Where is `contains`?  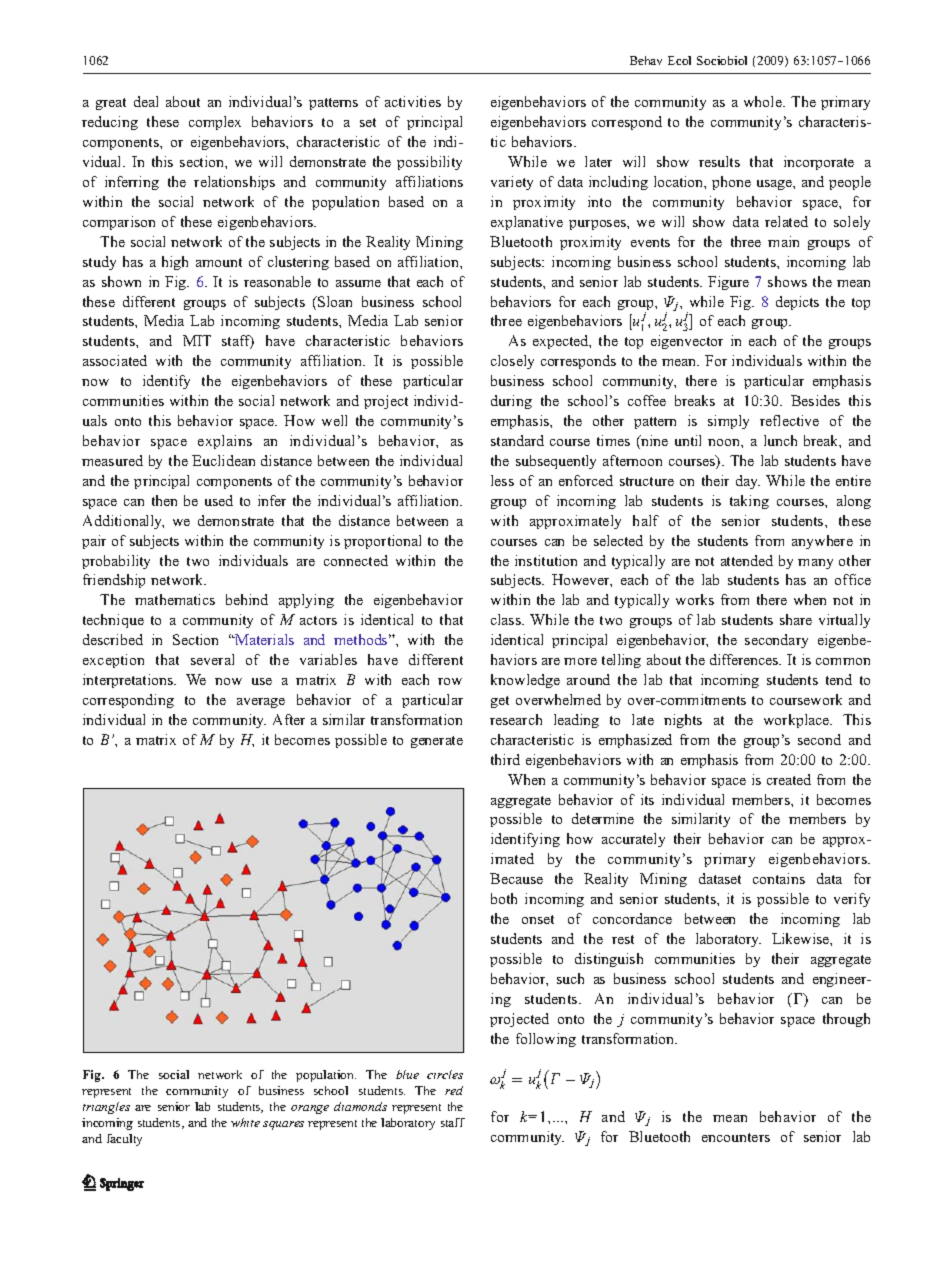
contains is located at coordinates (779, 878).
